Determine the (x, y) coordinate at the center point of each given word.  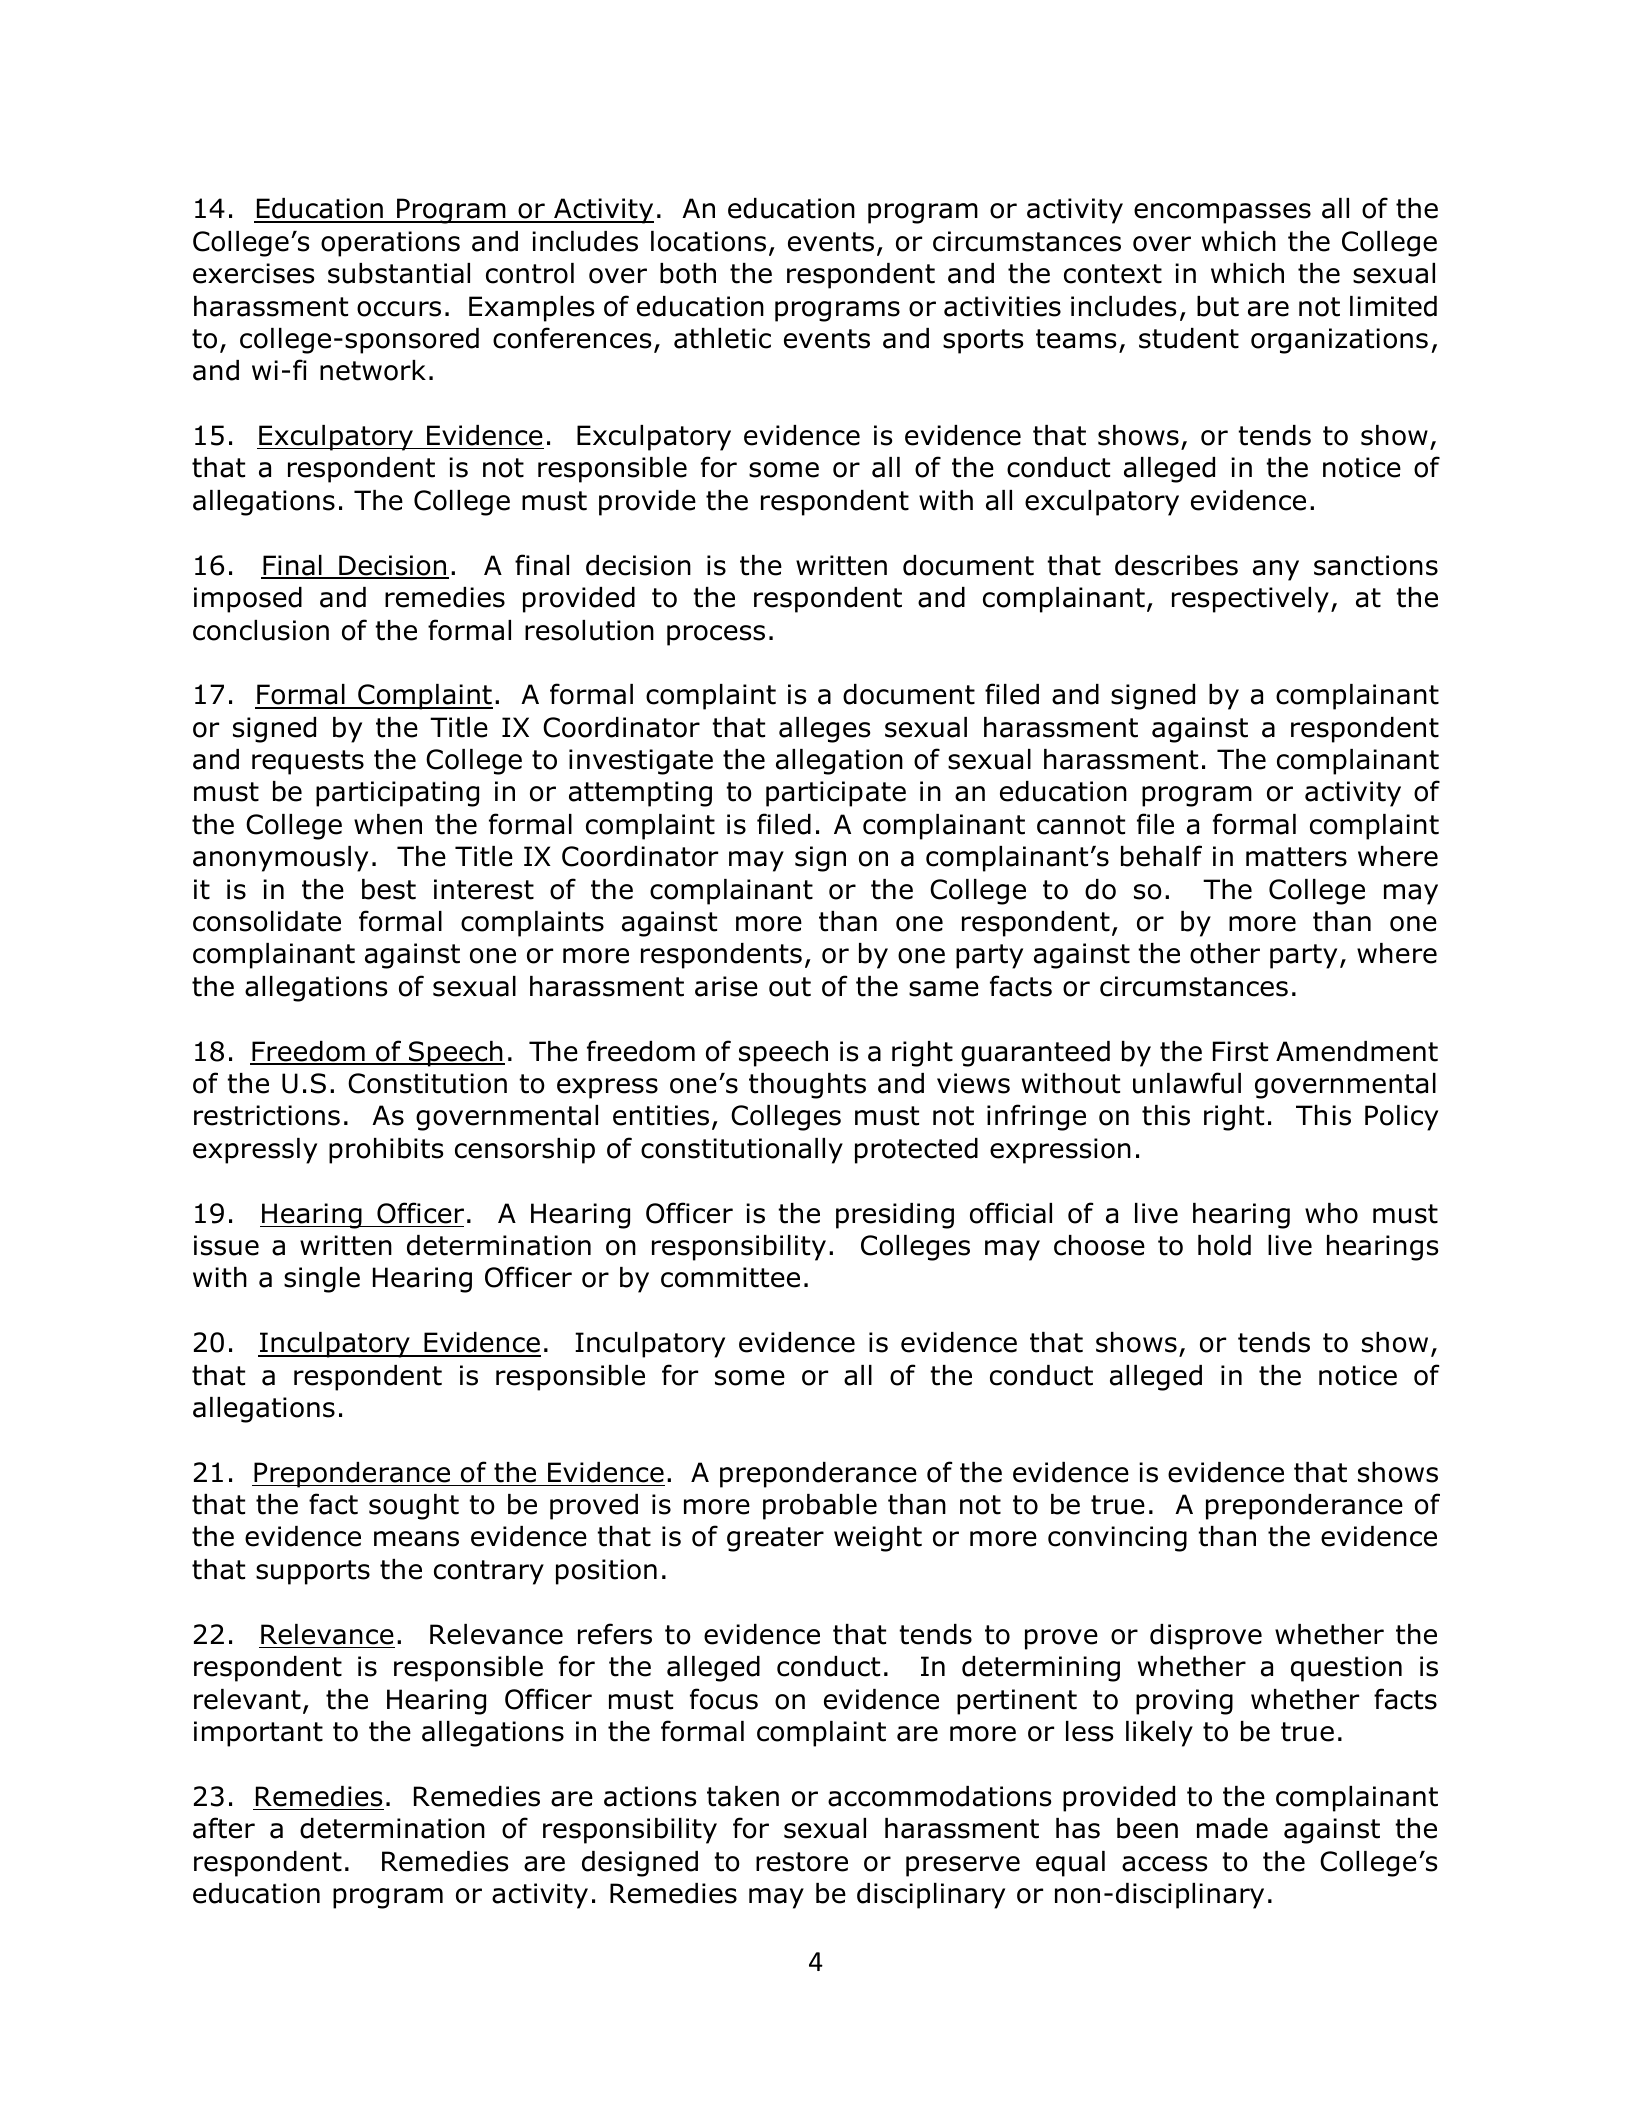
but (1218, 306)
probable (820, 1507)
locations (708, 241)
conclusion (261, 630)
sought (414, 1507)
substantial (399, 273)
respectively (1250, 600)
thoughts (807, 1086)
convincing (1117, 1539)
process (716, 635)
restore (802, 1862)
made (1232, 1828)
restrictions (267, 1115)
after (224, 1828)
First (1240, 1051)
